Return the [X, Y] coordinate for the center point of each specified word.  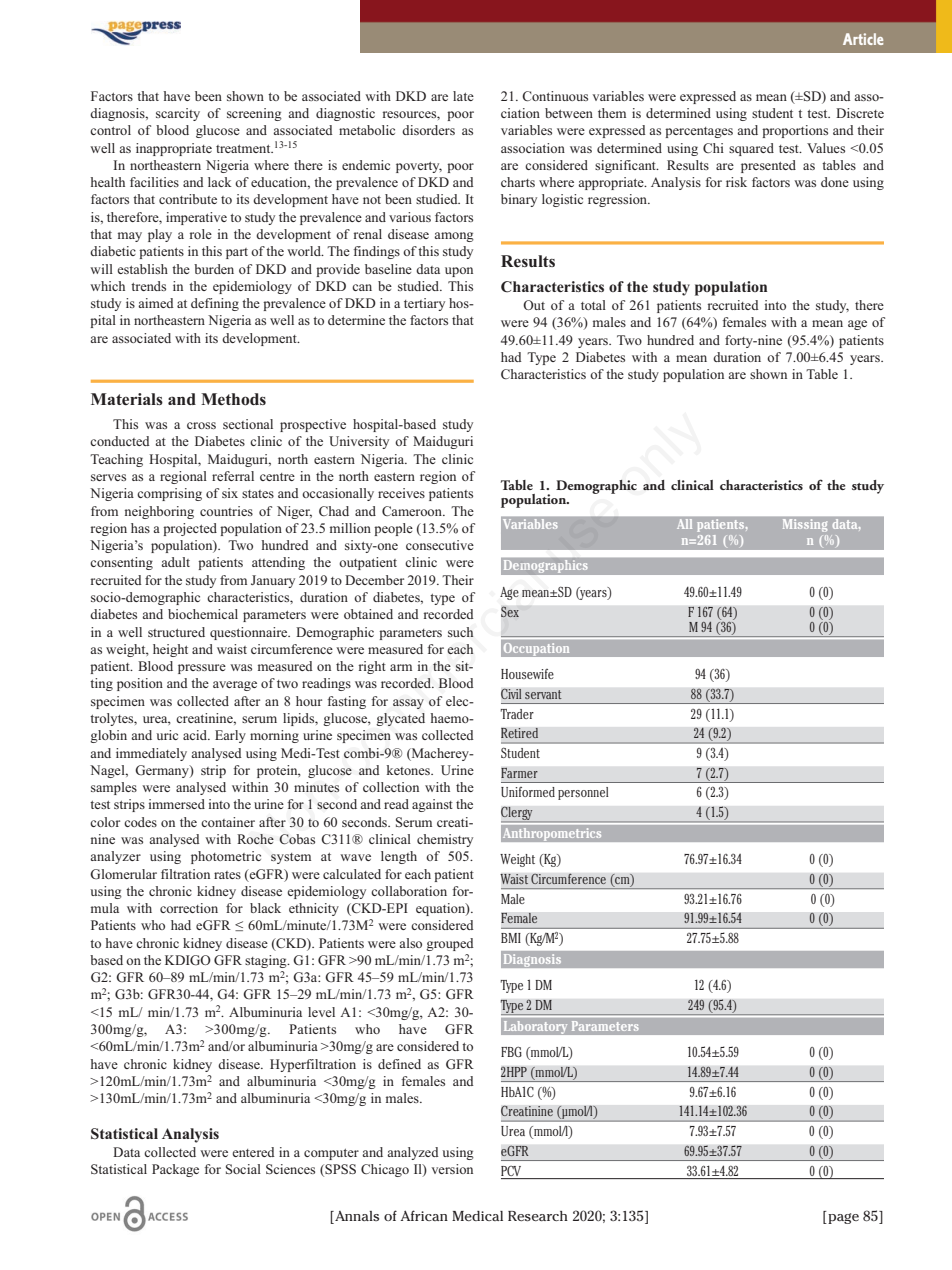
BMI [511, 938]
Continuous [555, 96]
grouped [450, 944]
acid [196, 735]
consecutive [440, 545]
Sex [510, 612]
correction [189, 908]
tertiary [424, 304]
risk [736, 182]
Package [175, 1170]
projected [190, 529]
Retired [519, 733]
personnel [583, 793]
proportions [795, 131]
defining [215, 304]
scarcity [178, 114]
